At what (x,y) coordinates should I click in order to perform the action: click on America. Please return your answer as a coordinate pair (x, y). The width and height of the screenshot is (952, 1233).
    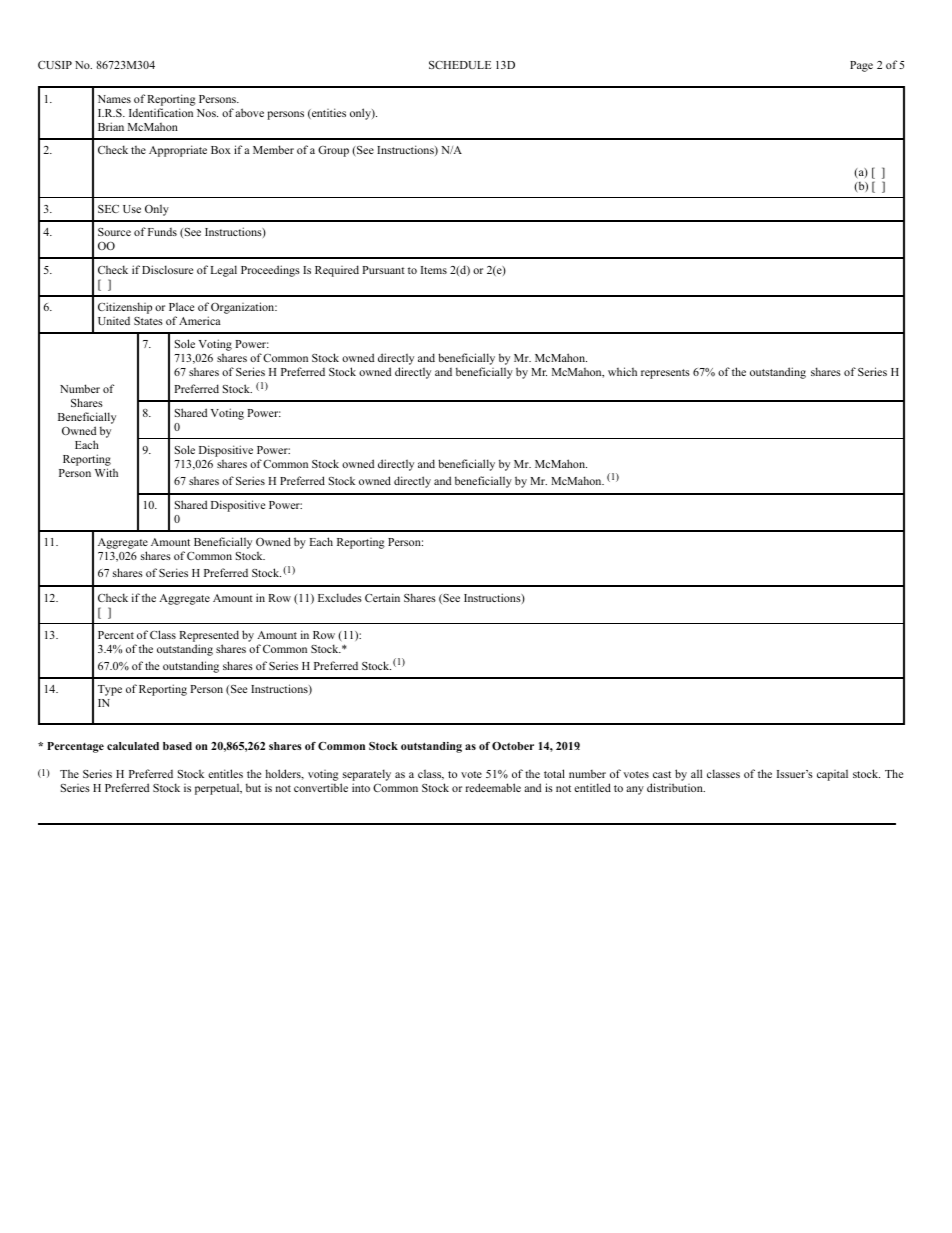
    Looking at the image, I should click on (200, 320).
